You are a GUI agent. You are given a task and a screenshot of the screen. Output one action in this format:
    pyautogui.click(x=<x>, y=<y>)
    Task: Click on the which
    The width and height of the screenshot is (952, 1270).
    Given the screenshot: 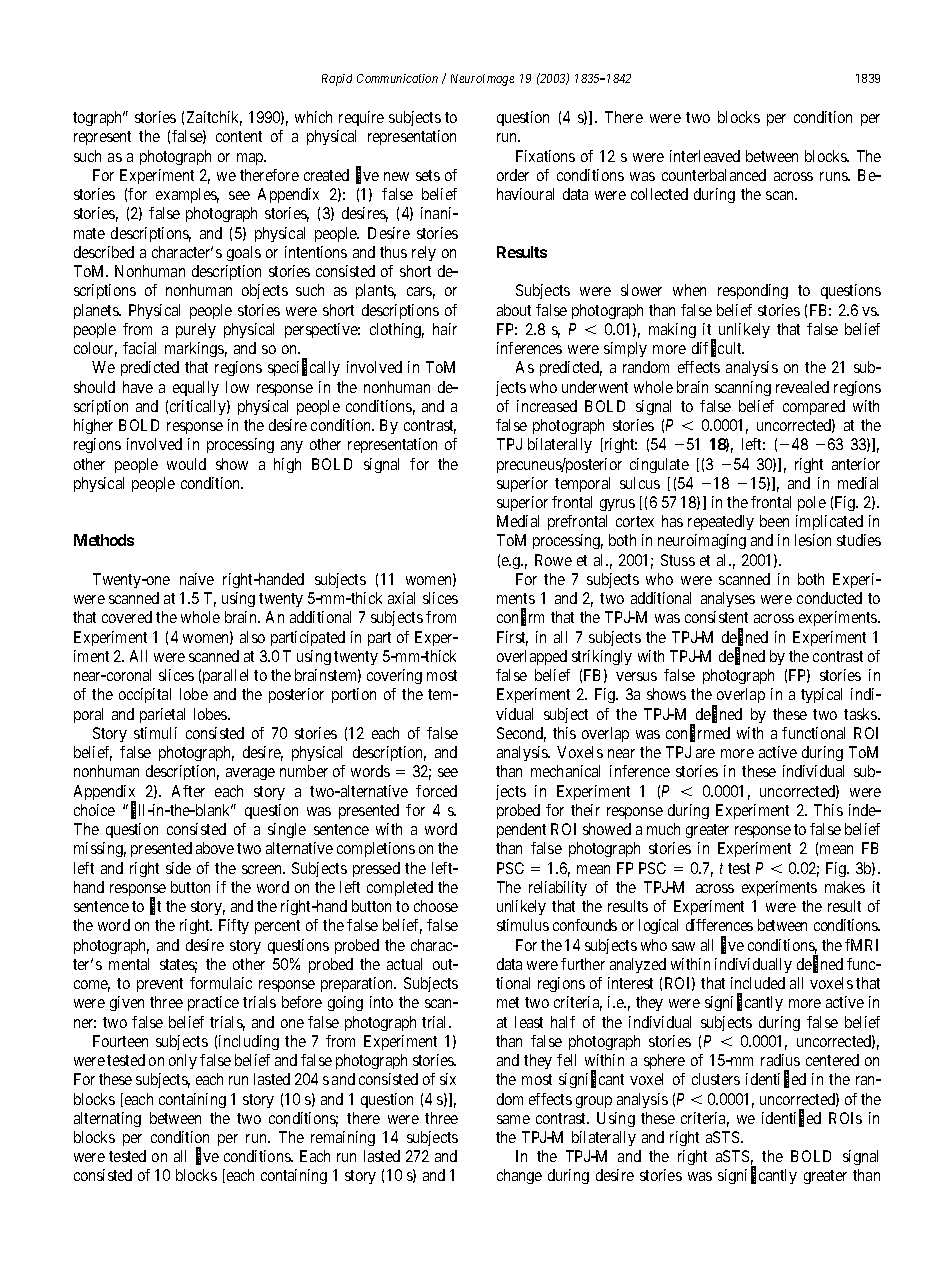 What is the action you would take?
    pyautogui.click(x=313, y=117)
